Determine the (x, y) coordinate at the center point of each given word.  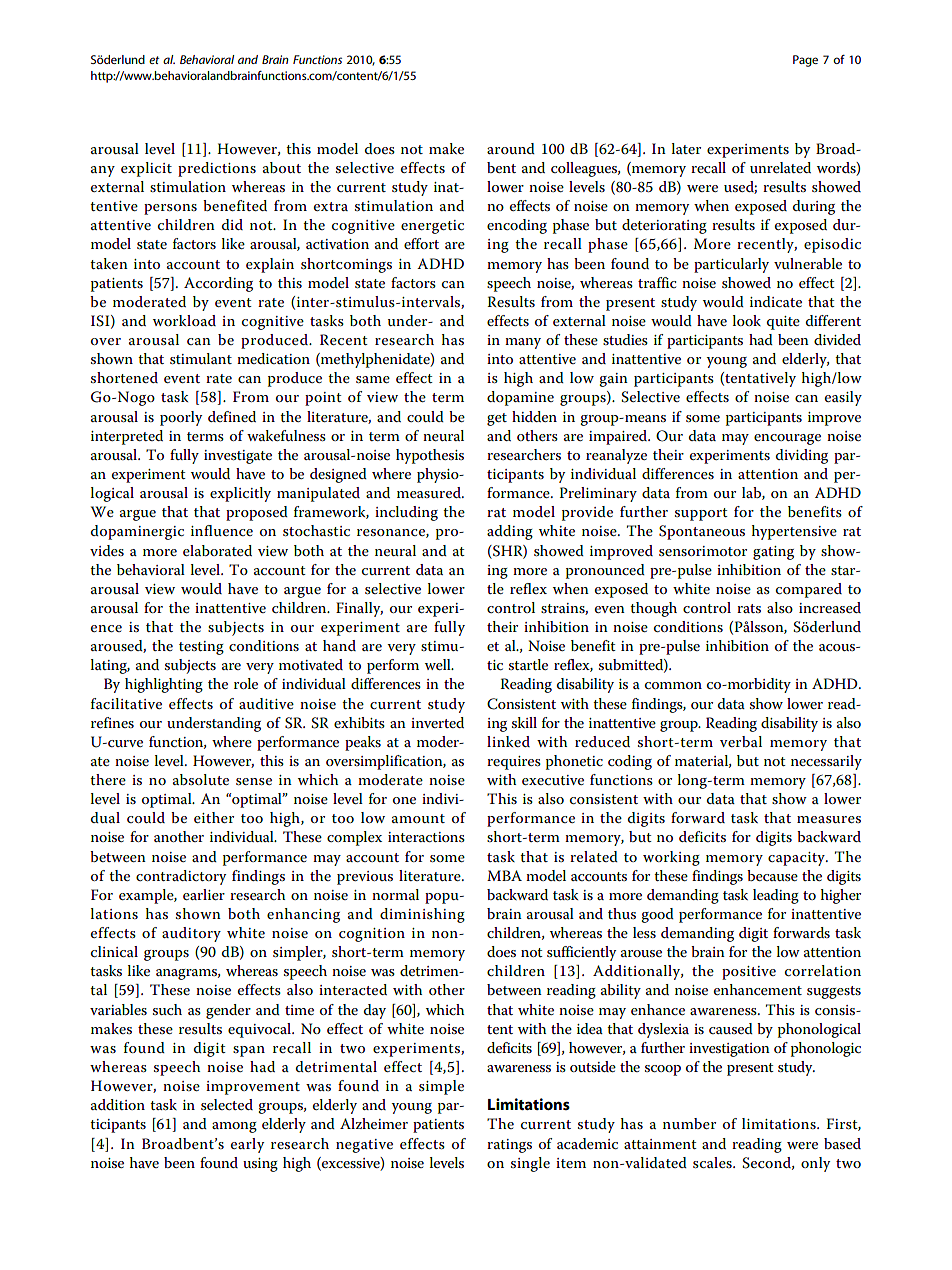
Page (805, 61)
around (511, 148)
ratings (509, 1146)
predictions (217, 169)
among (234, 1127)
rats (749, 608)
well (439, 664)
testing (201, 648)
